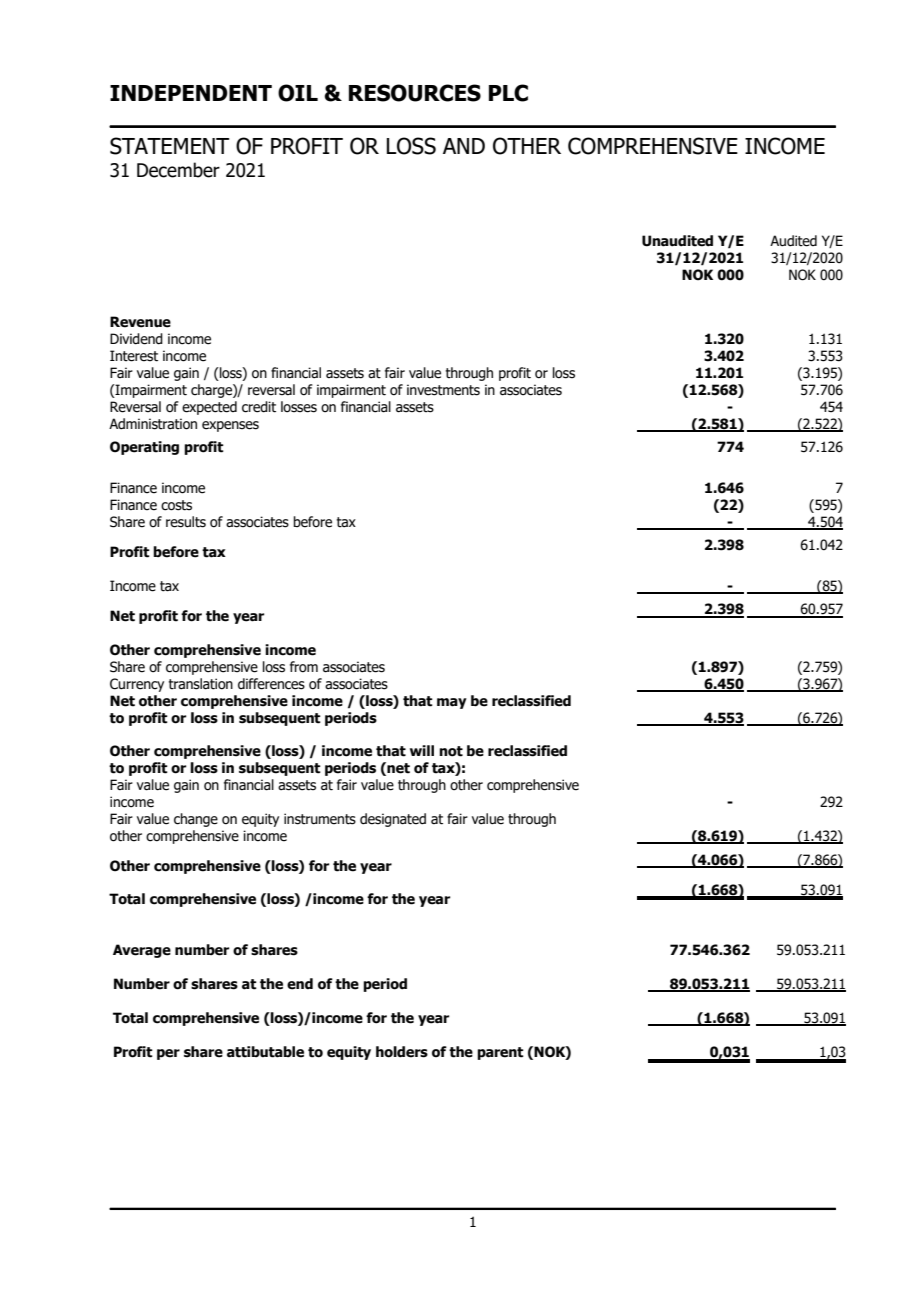 This page has width=924, height=1308. Describe the element at coordinates (142, 951) in the page. I see `Average` at that location.
